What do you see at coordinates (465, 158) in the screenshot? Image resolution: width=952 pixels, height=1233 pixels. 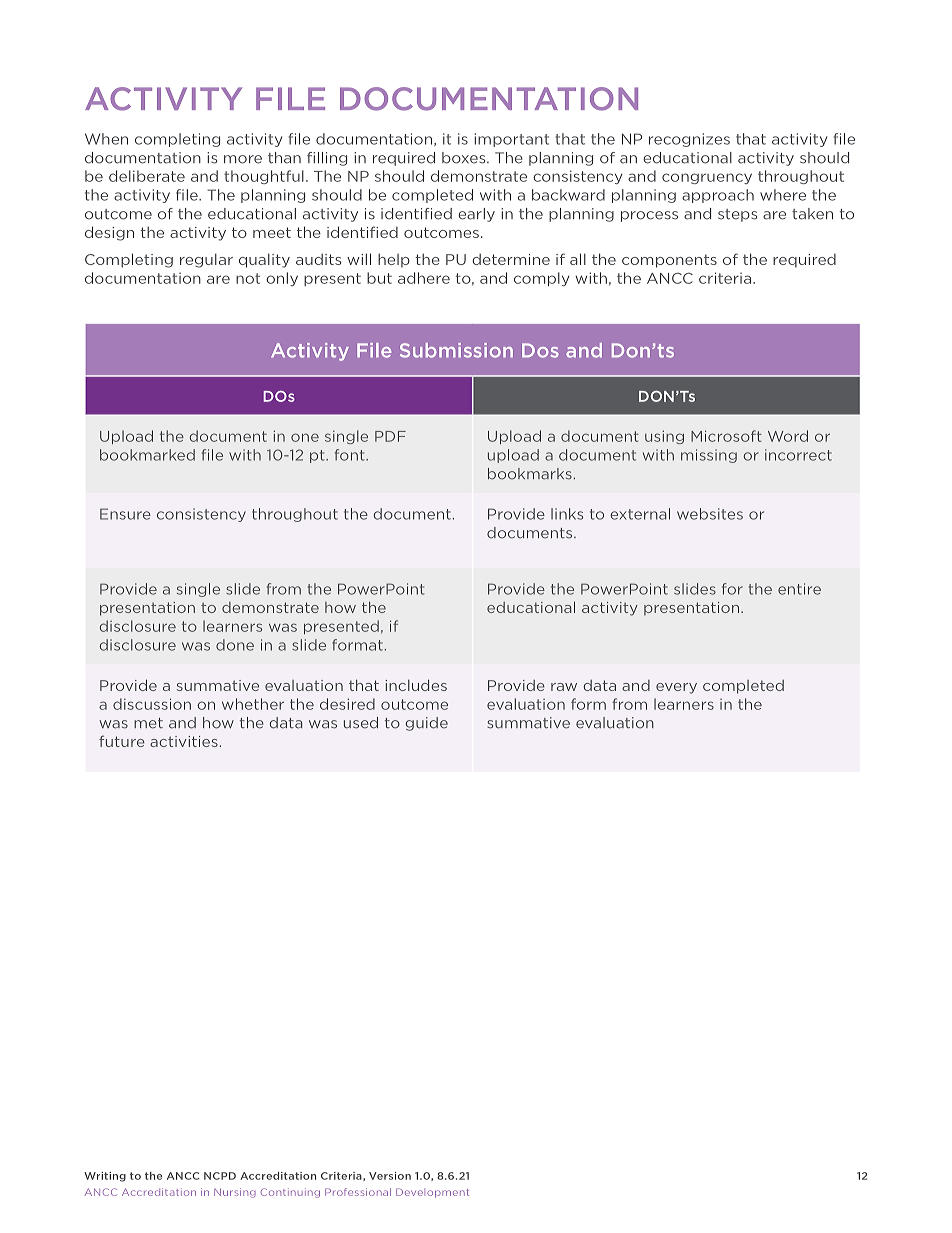 I see `boxes` at bounding box center [465, 158].
